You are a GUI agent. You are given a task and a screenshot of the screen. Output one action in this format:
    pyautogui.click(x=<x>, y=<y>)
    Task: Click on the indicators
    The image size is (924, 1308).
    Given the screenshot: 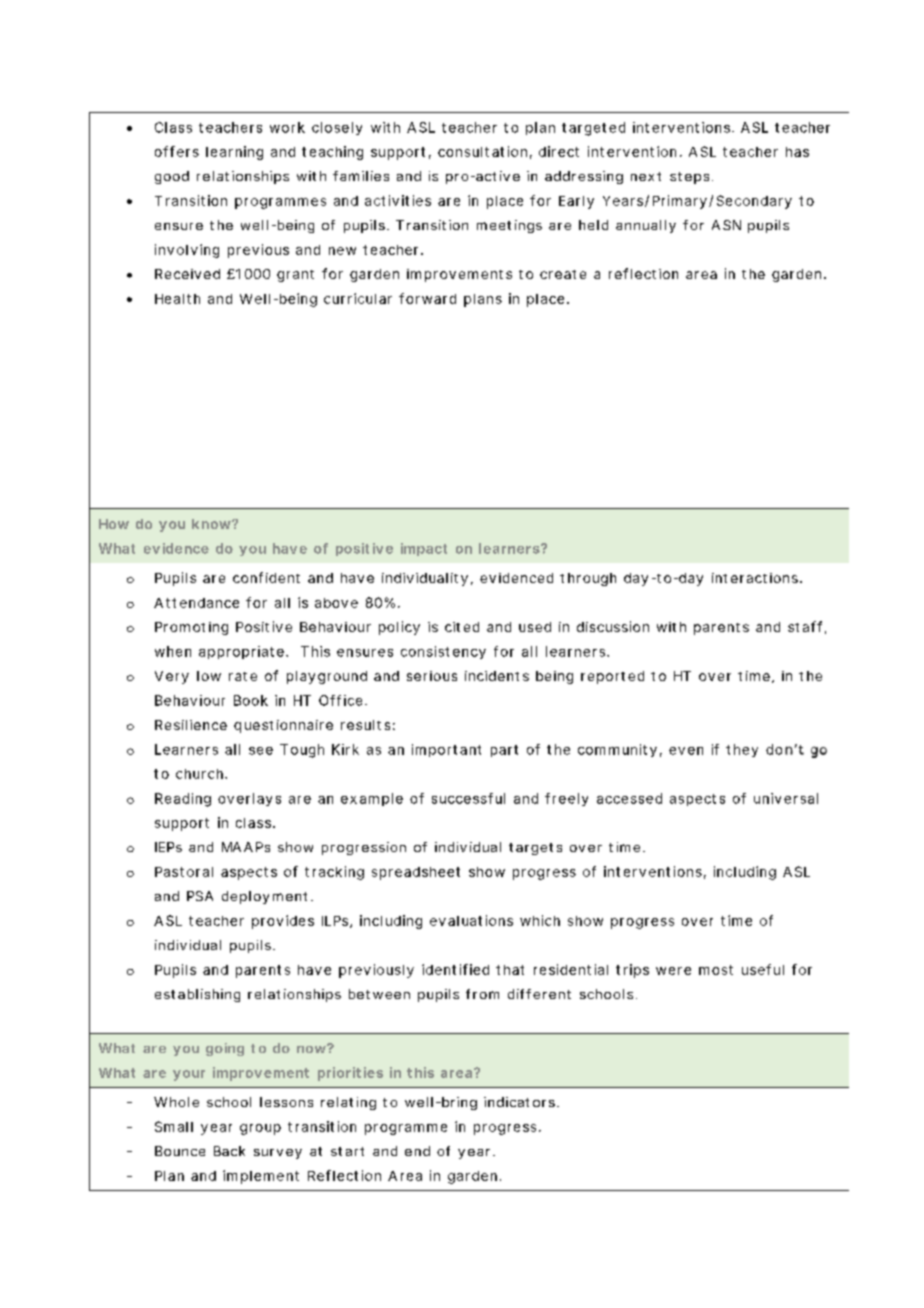 What is the action you would take?
    pyautogui.click(x=519, y=1102)
